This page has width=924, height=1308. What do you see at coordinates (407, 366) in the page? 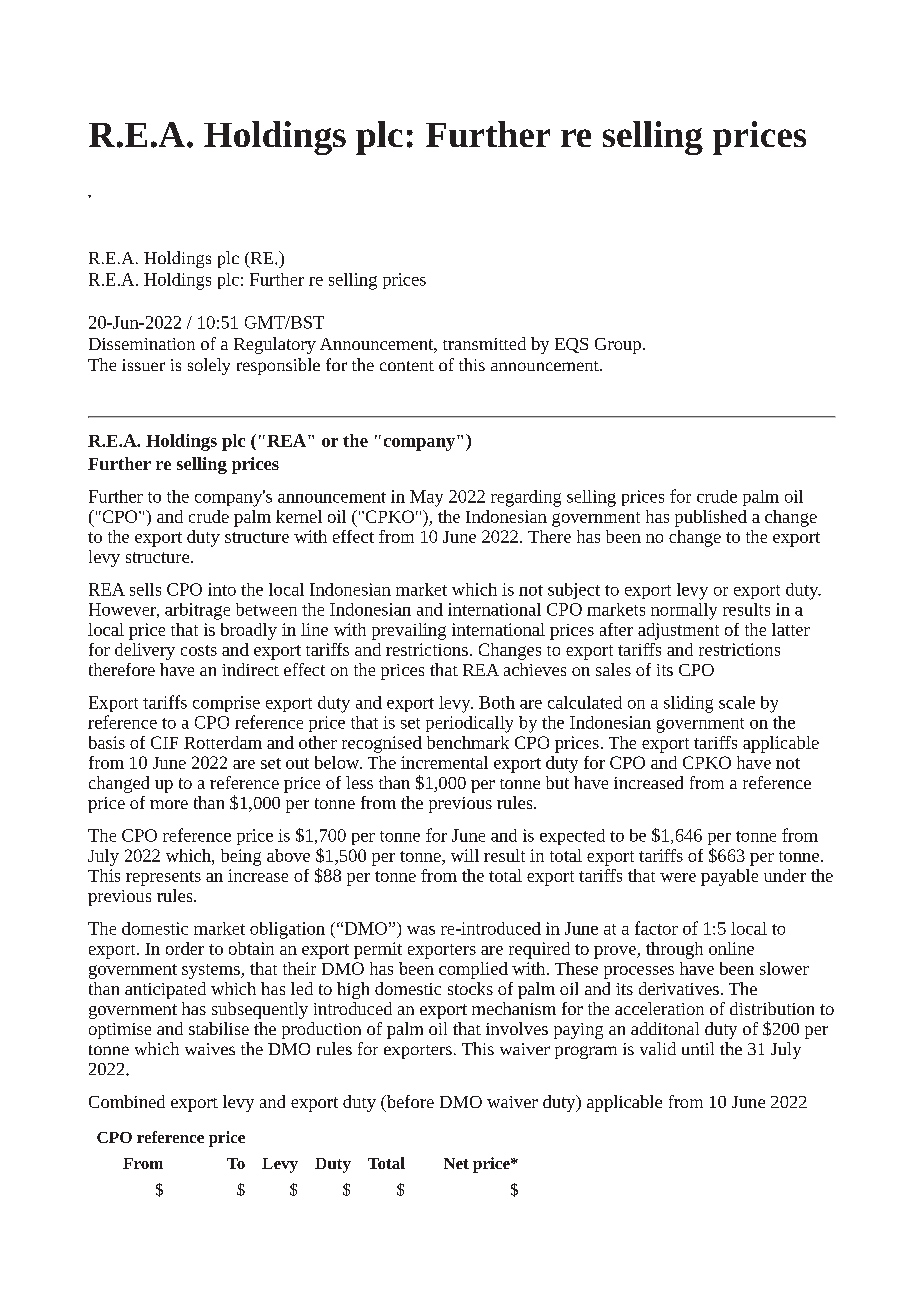
I see `content` at bounding box center [407, 366].
